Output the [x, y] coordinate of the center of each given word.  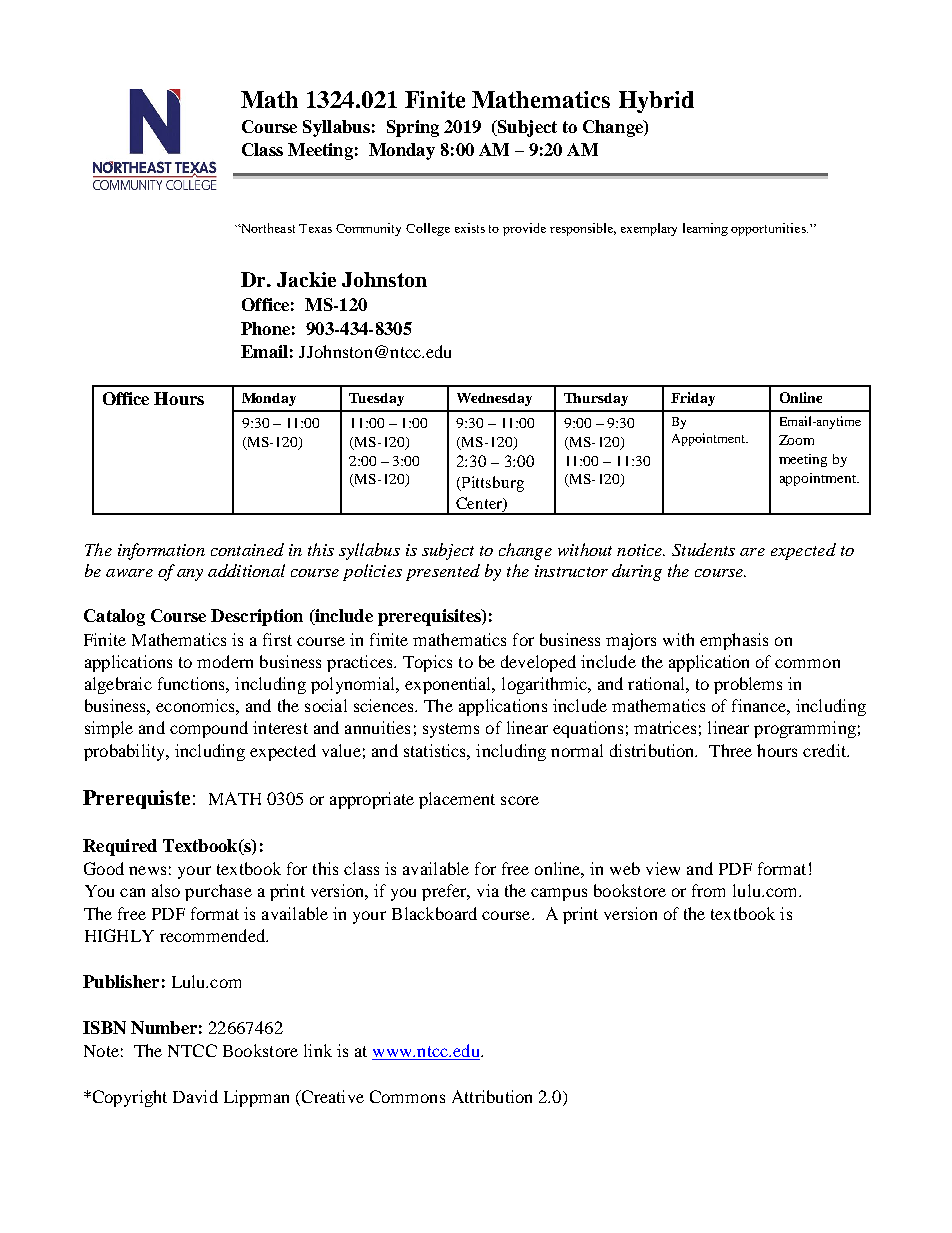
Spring [413, 128]
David [195, 1096]
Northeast [267, 228]
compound [209, 729]
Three [730, 750]
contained [247, 549]
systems [451, 730]
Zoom [796, 440]
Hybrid [656, 102]
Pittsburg [492, 484]
